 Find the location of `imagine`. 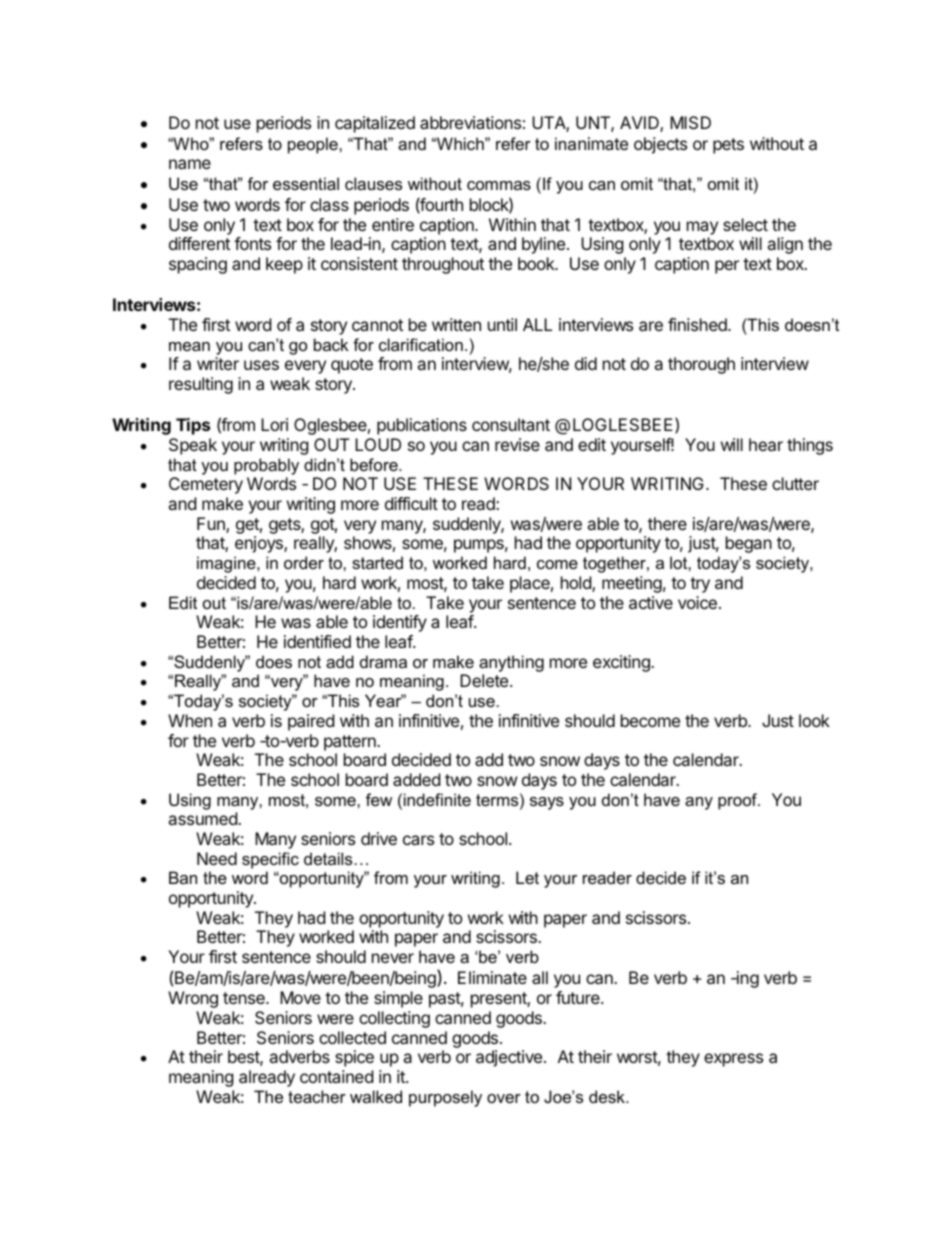

imagine is located at coordinates (227, 564).
